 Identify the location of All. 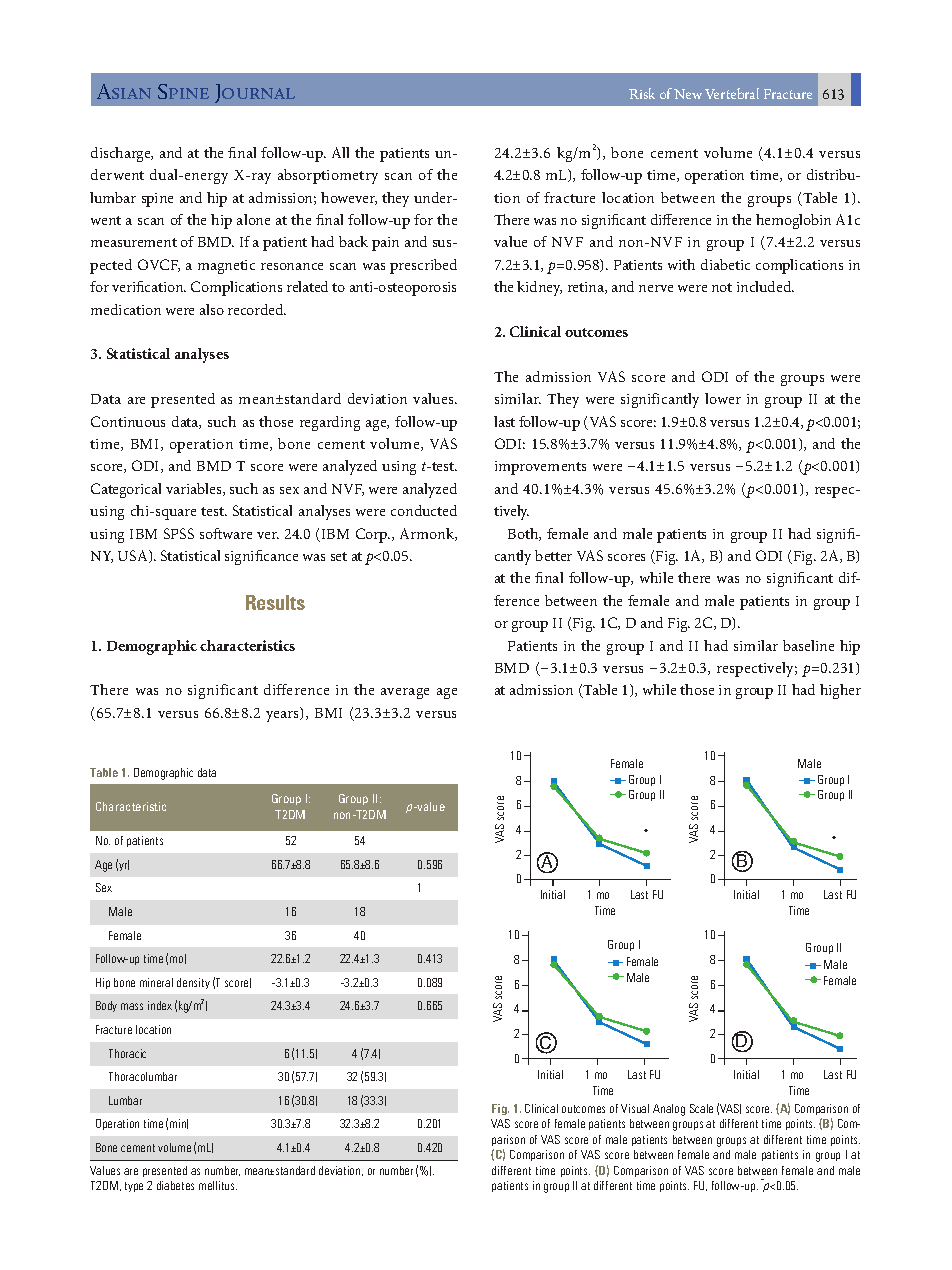
(340, 152).
